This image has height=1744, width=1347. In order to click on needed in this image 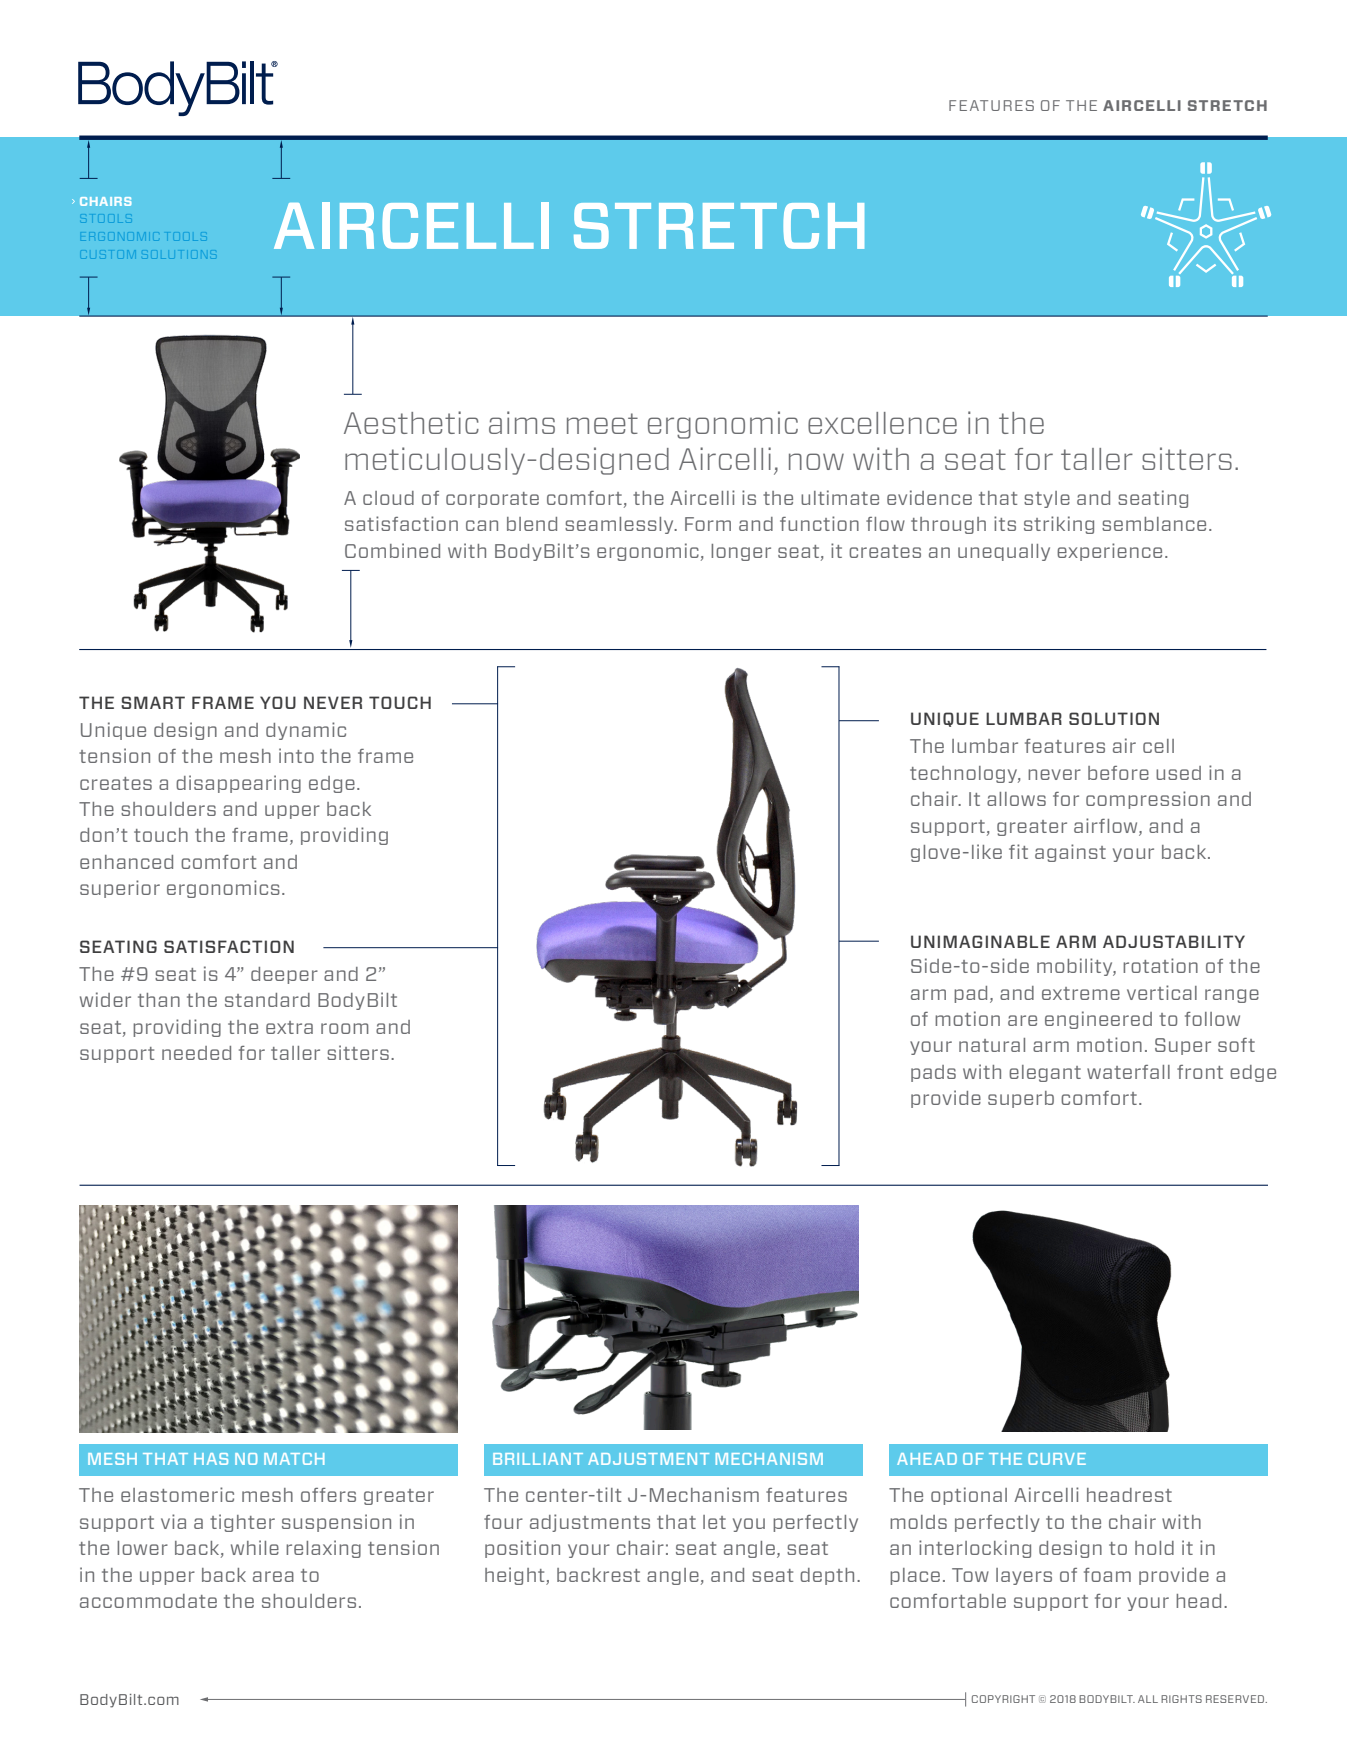, I will do `click(196, 1053)`.
